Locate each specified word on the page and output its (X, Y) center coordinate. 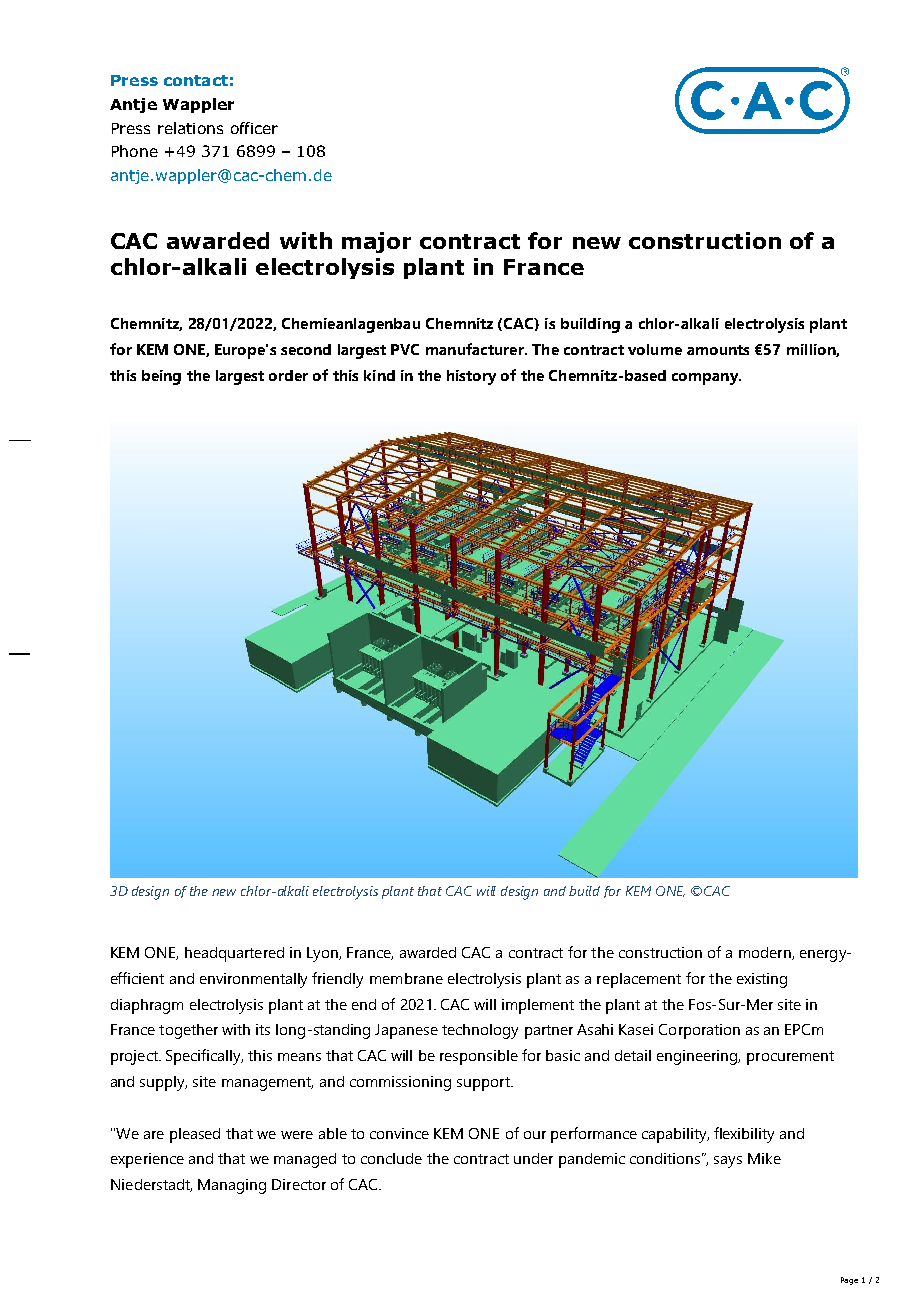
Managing (232, 1186)
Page (849, 1281)
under (533, 1158)
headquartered (234, 954)
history (471, 377)
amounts (718, 350)
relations (190, 128)
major (376, 242)
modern (766, 953)
